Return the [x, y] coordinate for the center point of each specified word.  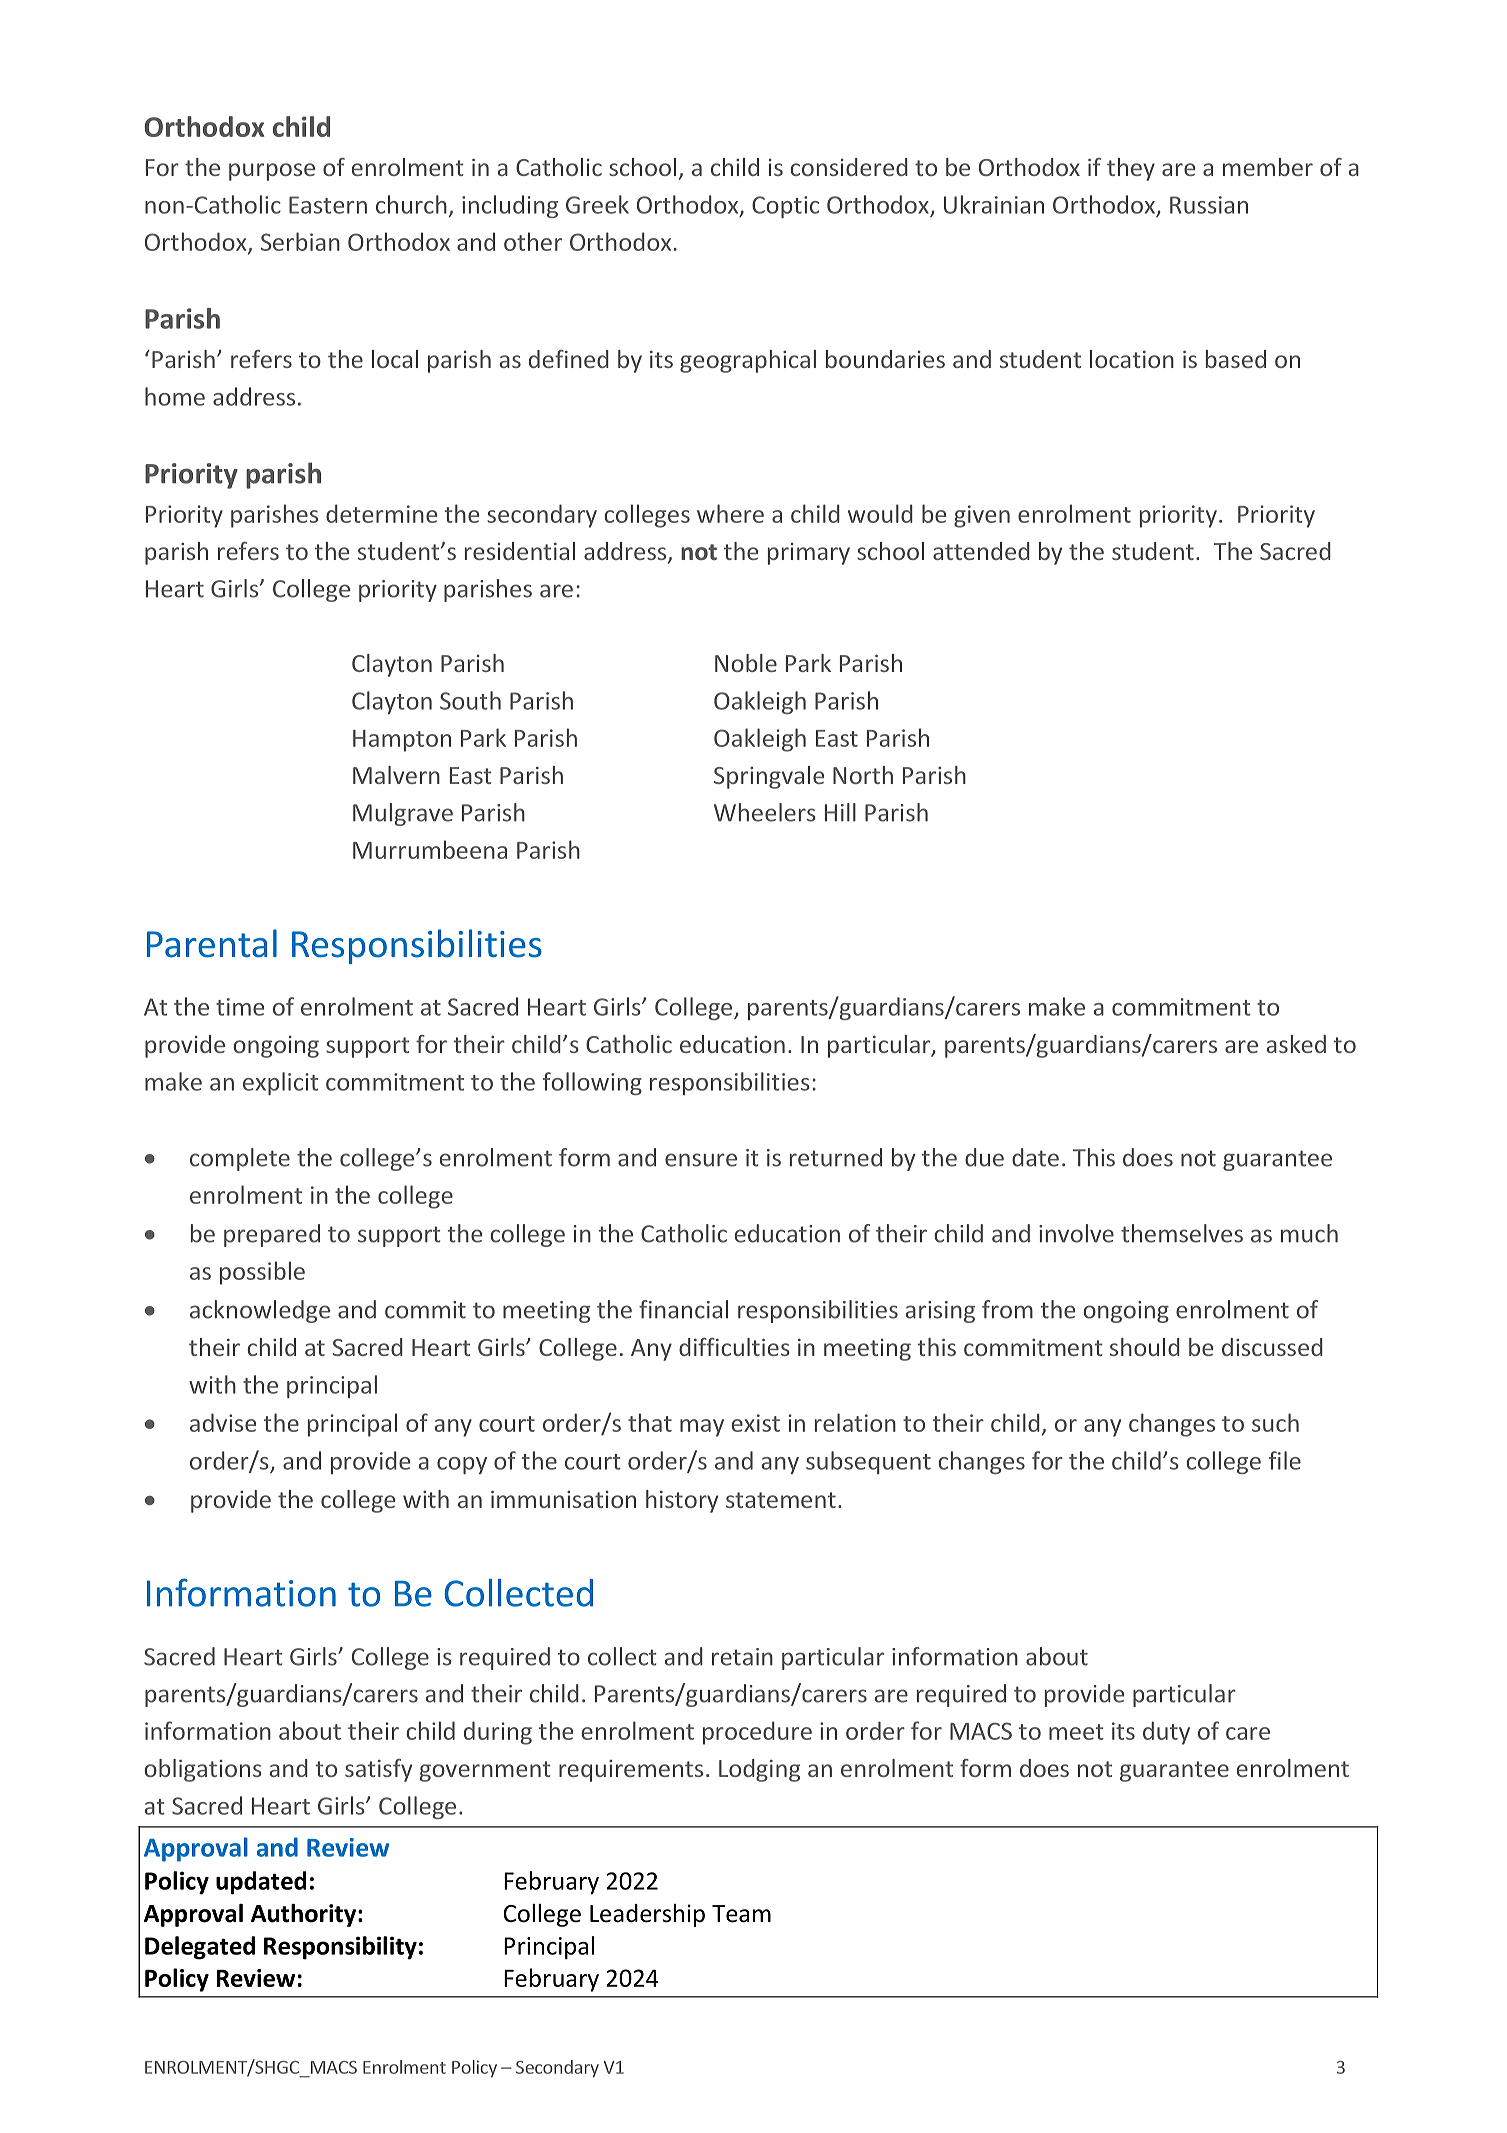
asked [1296, 1044]
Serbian [300, 241]
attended [981, 551]
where [730, 513]
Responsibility [340, 1948]
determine [381, 513]
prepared [272, 1235]
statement [781, 1500]
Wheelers [765, 812]
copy [462, 1465]
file [1285, 1460]
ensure [701, 1160]
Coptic [785, 207]
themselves [1182, 1233]
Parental [212, 943]
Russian [1209, 205]
